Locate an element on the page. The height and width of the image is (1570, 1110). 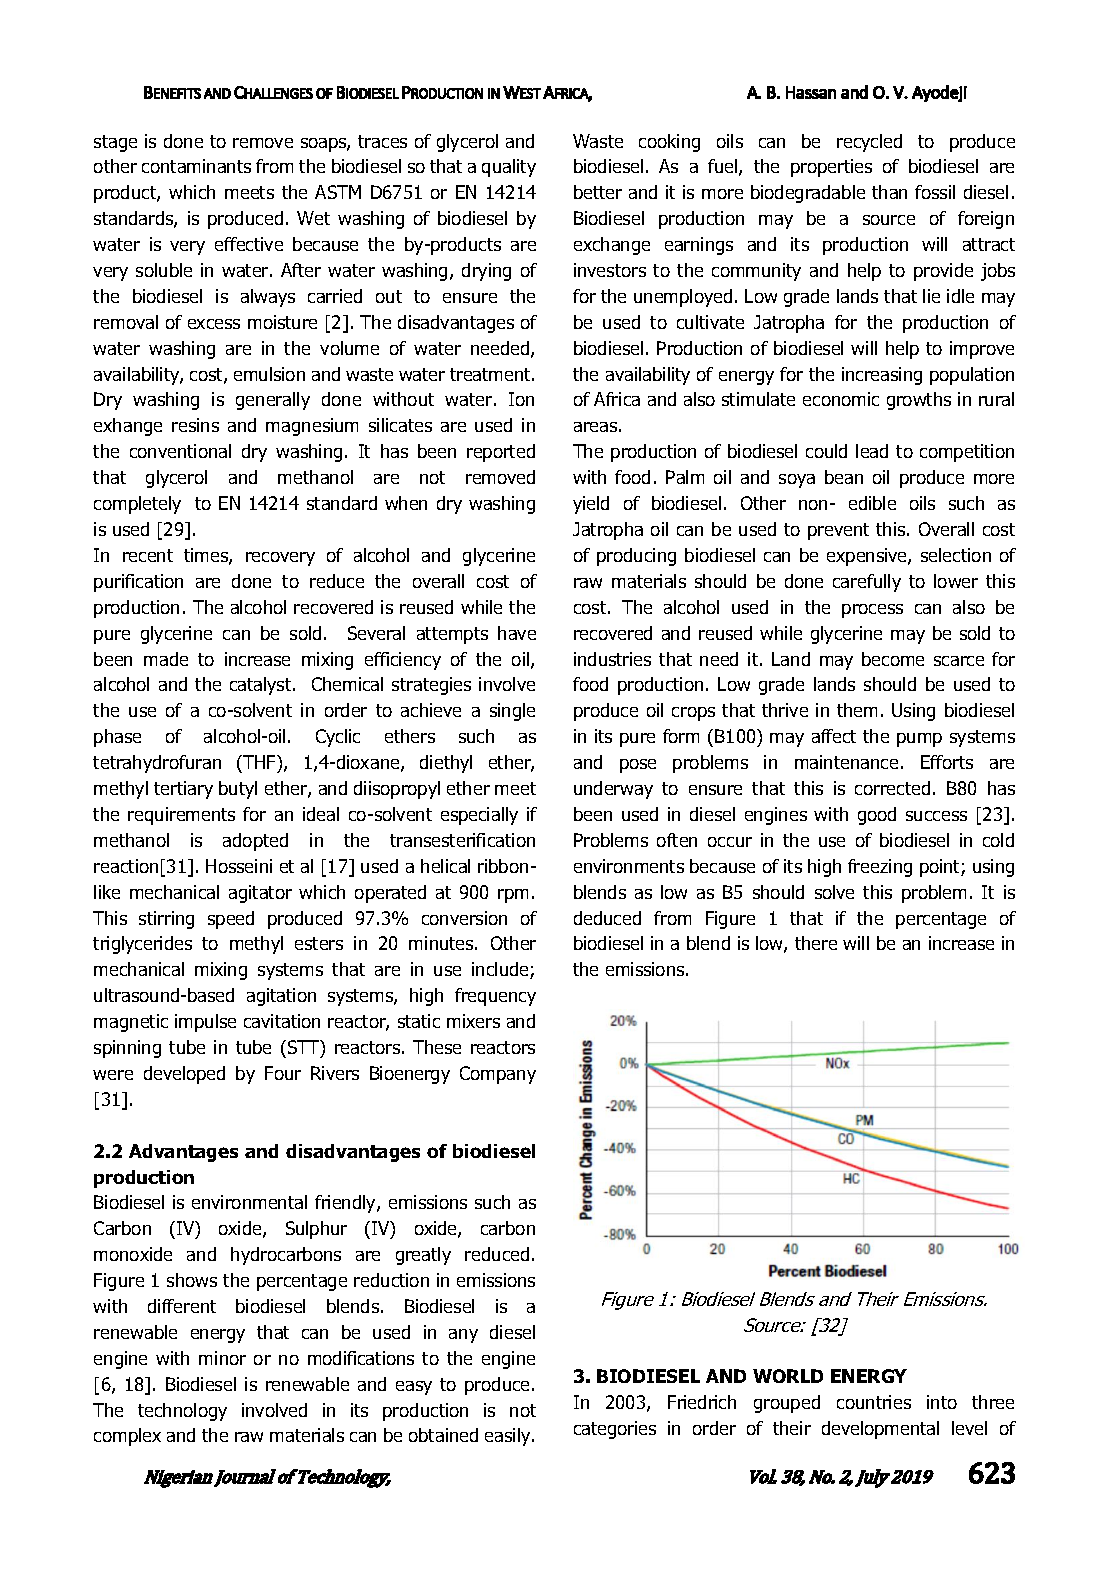
yield is located at coordinates (591, 505).
